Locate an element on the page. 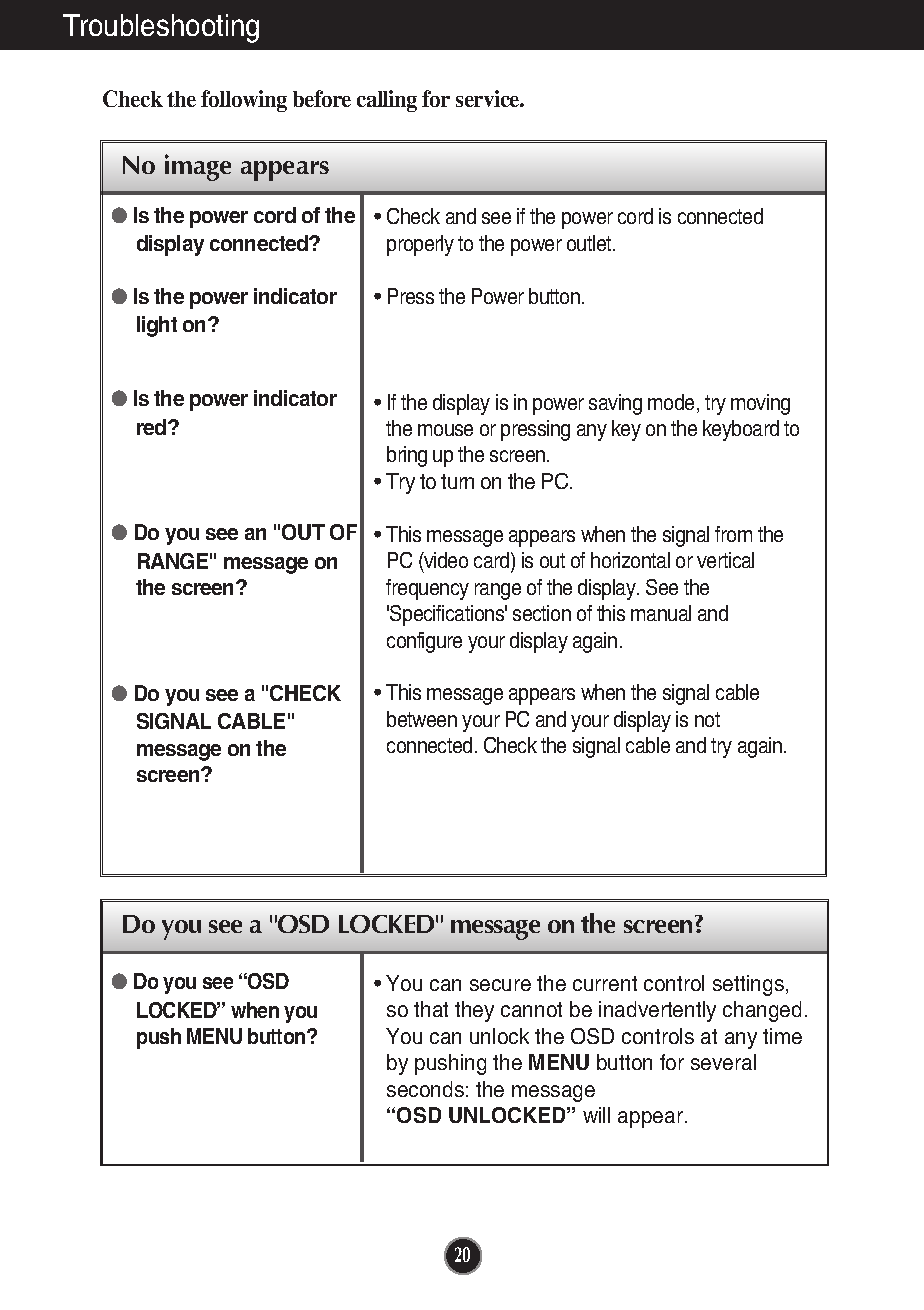 Image resolution: width=924 pixels, height=1310 pixels. calling is located at coordinates (387, 101).
